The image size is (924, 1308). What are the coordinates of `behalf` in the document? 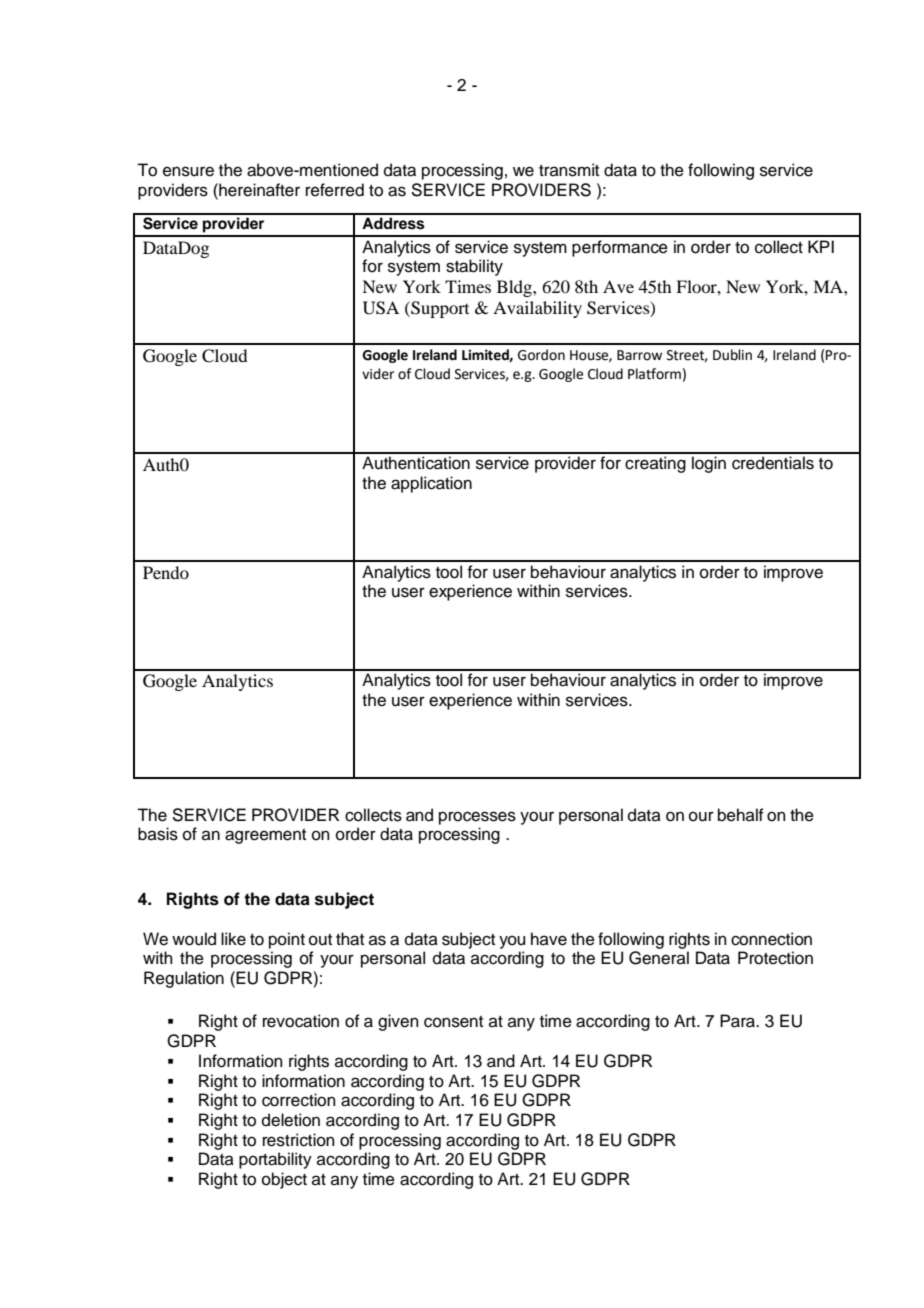 It's located at (741, 815).
